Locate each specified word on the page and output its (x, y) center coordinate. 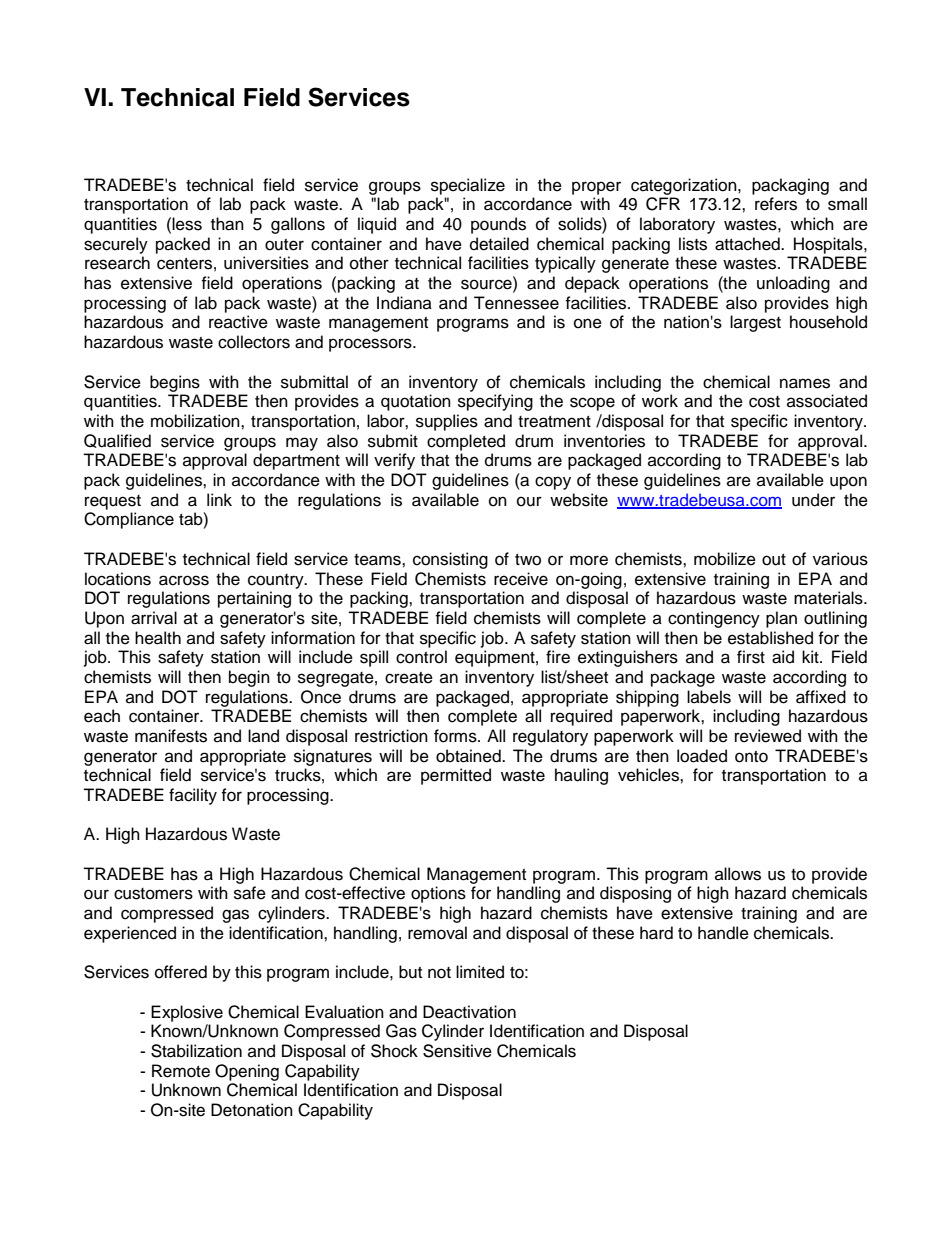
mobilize (725, 559)
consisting (450, 560)
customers (153, 894)
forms (456, 736)
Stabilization (196, 1051)
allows (738, 874)
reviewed (768, 736)
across (184, 580)
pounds (498, 225)
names (805, 383)
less (187, 224)
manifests (171, 736)
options (438, 894)
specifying (495, 402)
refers (776, 204)
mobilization (196, 421)
